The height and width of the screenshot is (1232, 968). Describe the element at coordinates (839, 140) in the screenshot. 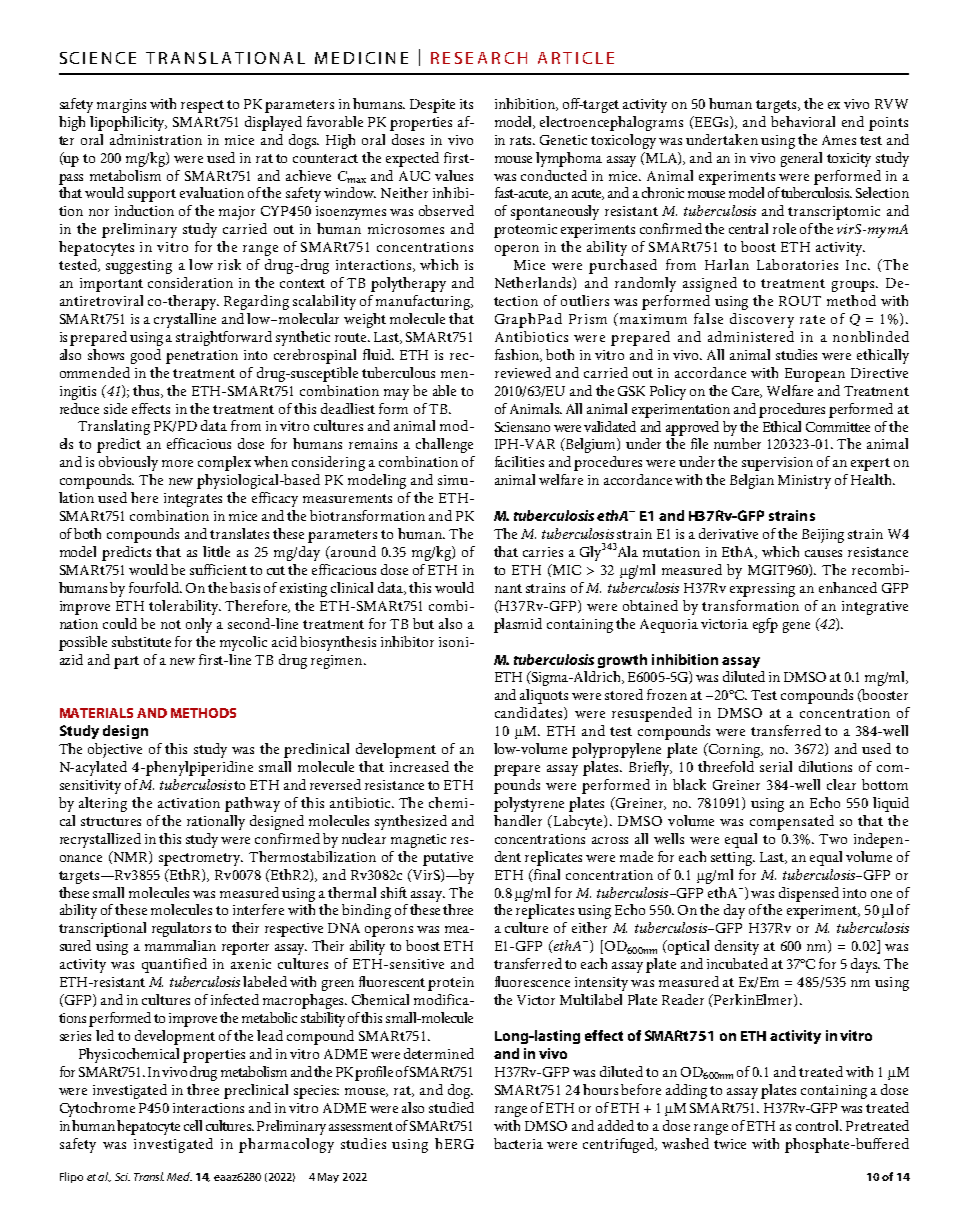

I see `Ames` at that location.
